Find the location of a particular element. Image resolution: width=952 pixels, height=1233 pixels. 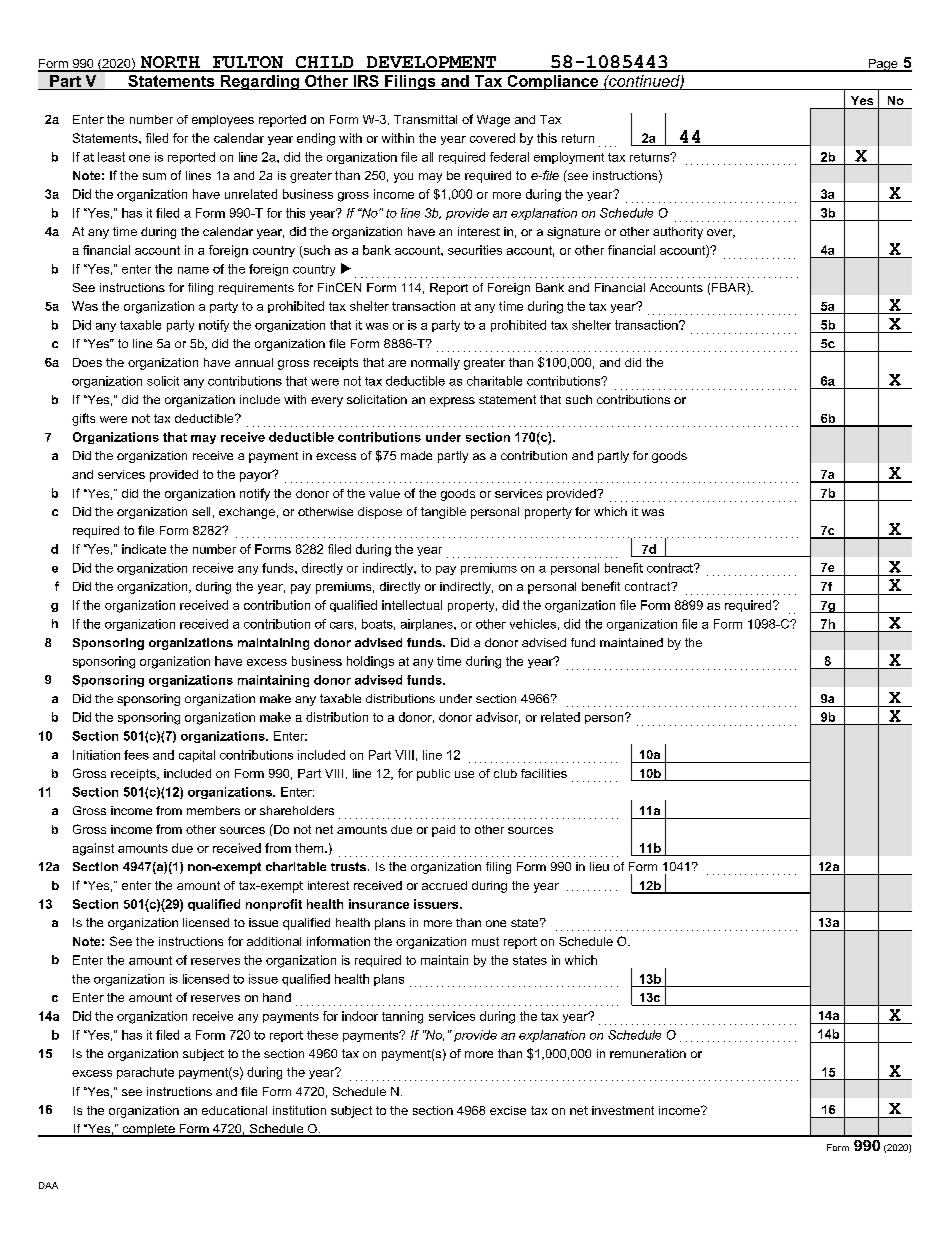

indicate is located at coordinates (144, 549).
